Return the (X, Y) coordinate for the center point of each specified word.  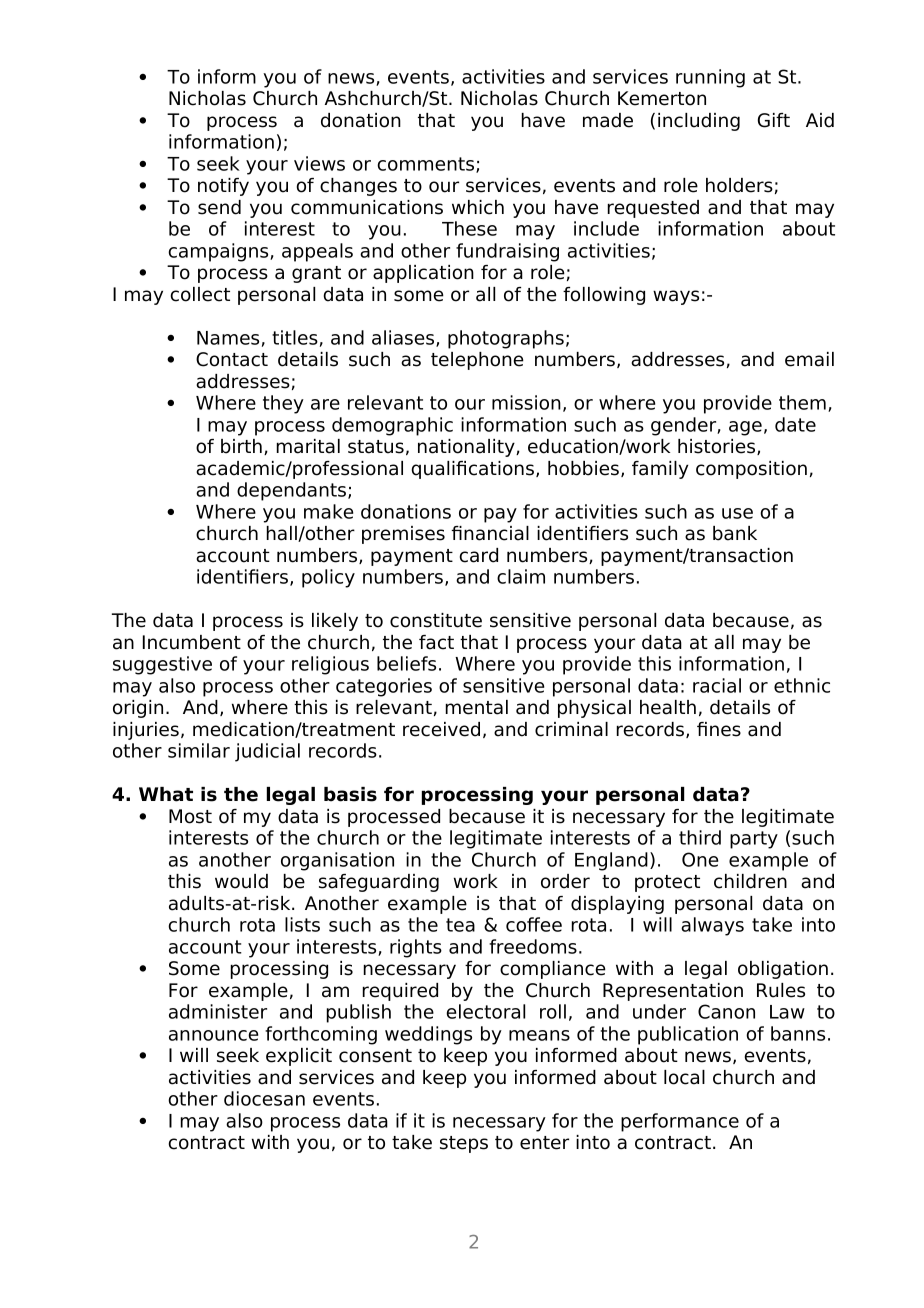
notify (223, 187)
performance (680, 1122)
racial (717, 685)
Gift (774, 120)
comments (427, 165)
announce (213, 1035)
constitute (436, 620)
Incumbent (192, 642)
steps (464, 1144)
